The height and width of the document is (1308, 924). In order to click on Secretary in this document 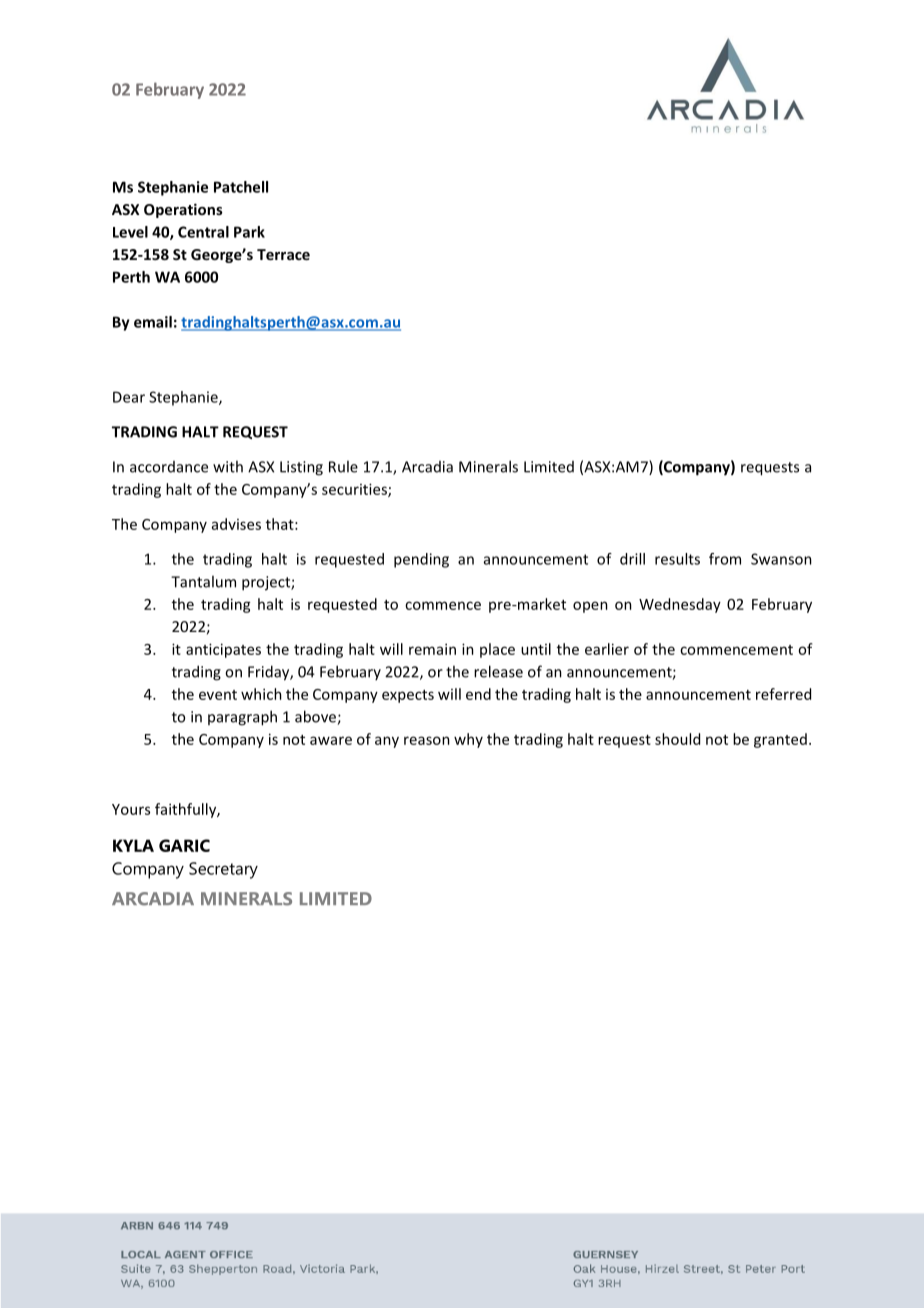, I will do `click(223, 870)`.
